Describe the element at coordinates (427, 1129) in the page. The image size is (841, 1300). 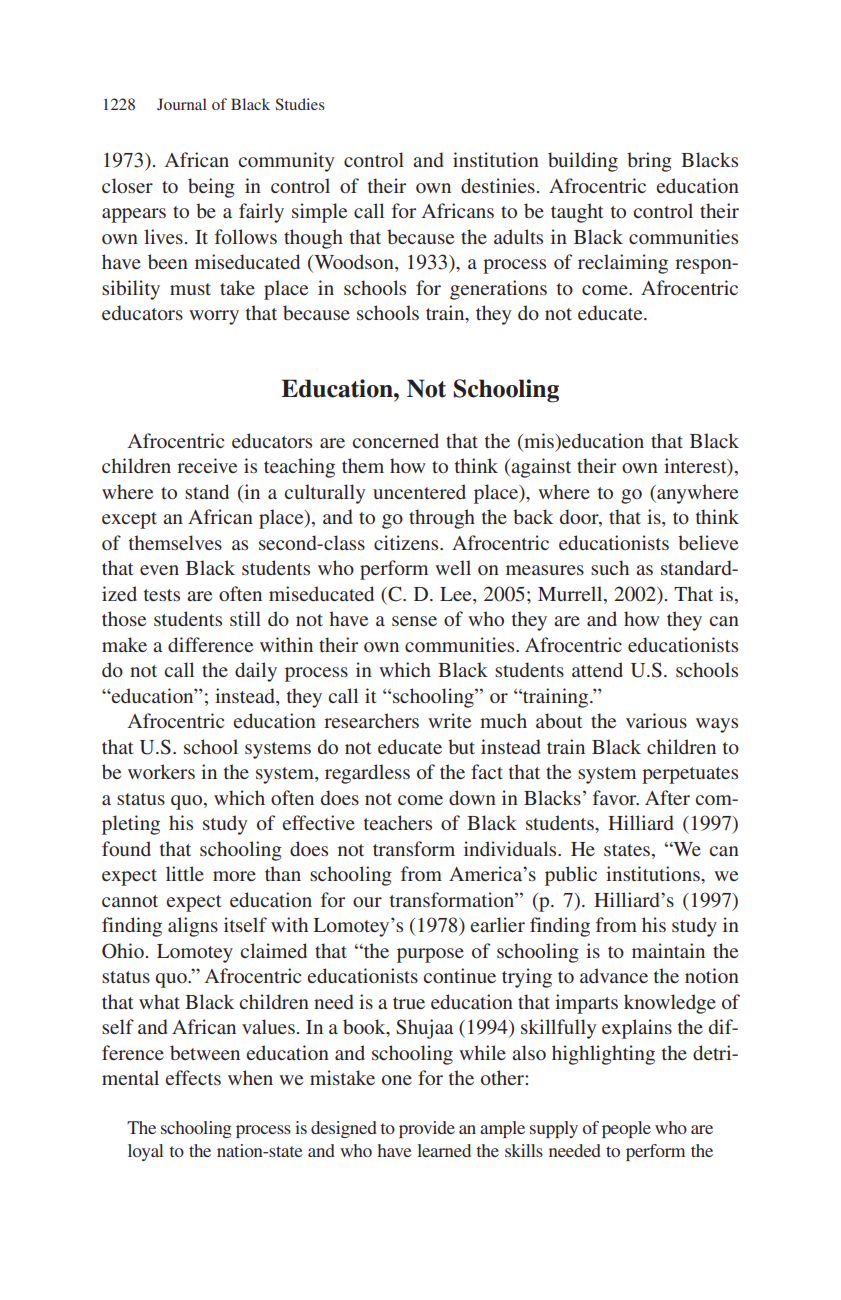
I see `provide` at that location.
